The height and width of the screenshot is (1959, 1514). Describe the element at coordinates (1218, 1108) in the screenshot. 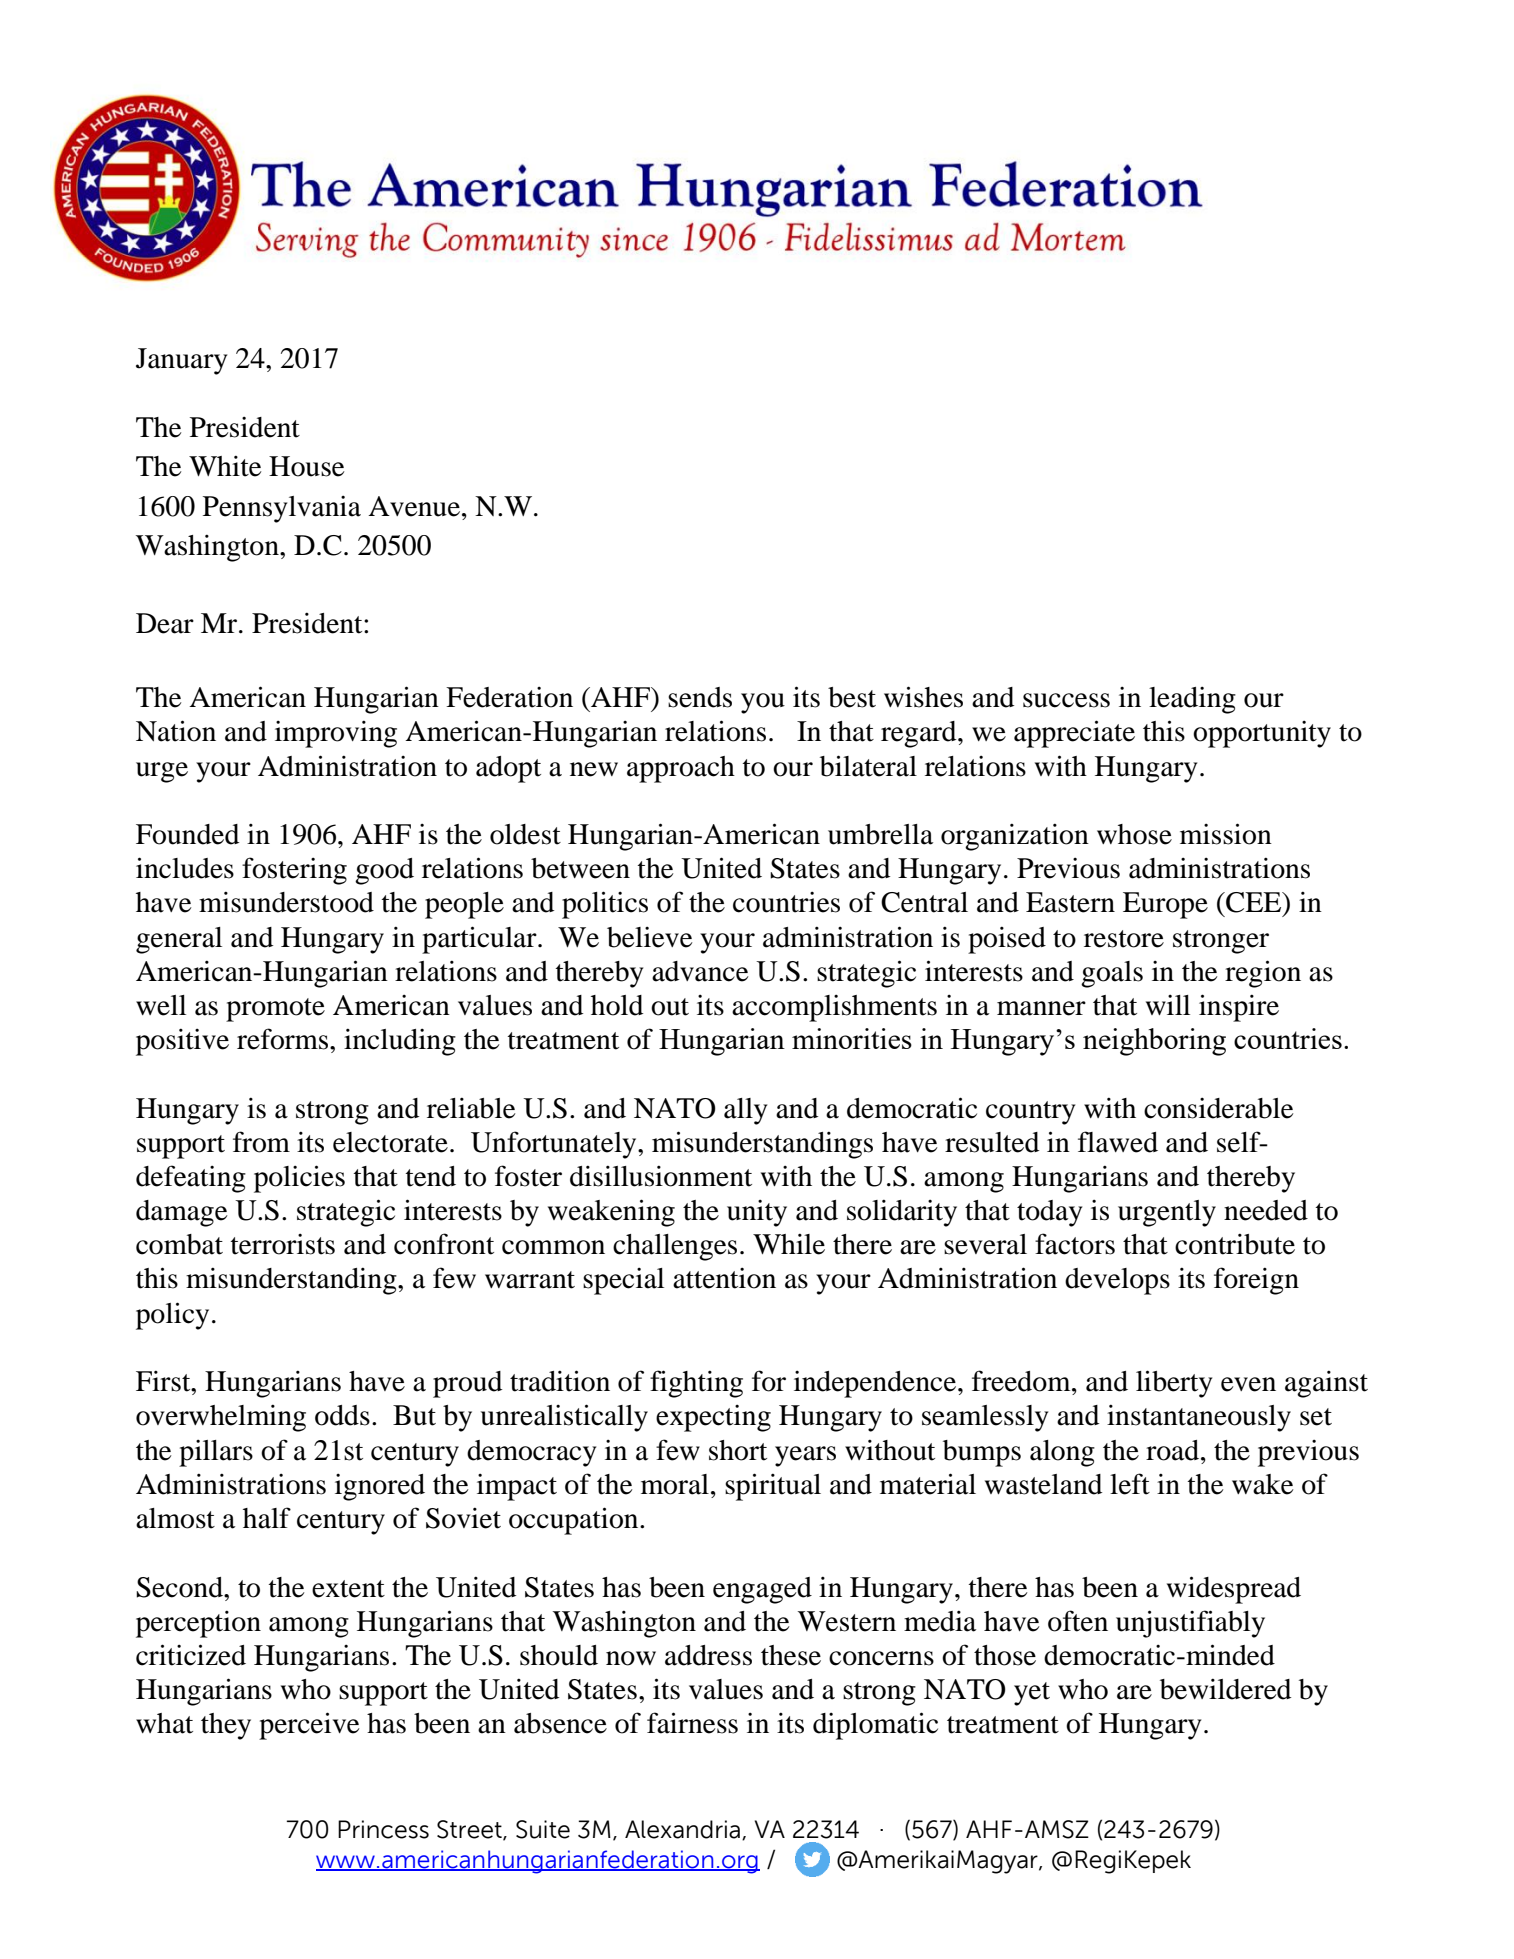

I see `considerable` at that location.
